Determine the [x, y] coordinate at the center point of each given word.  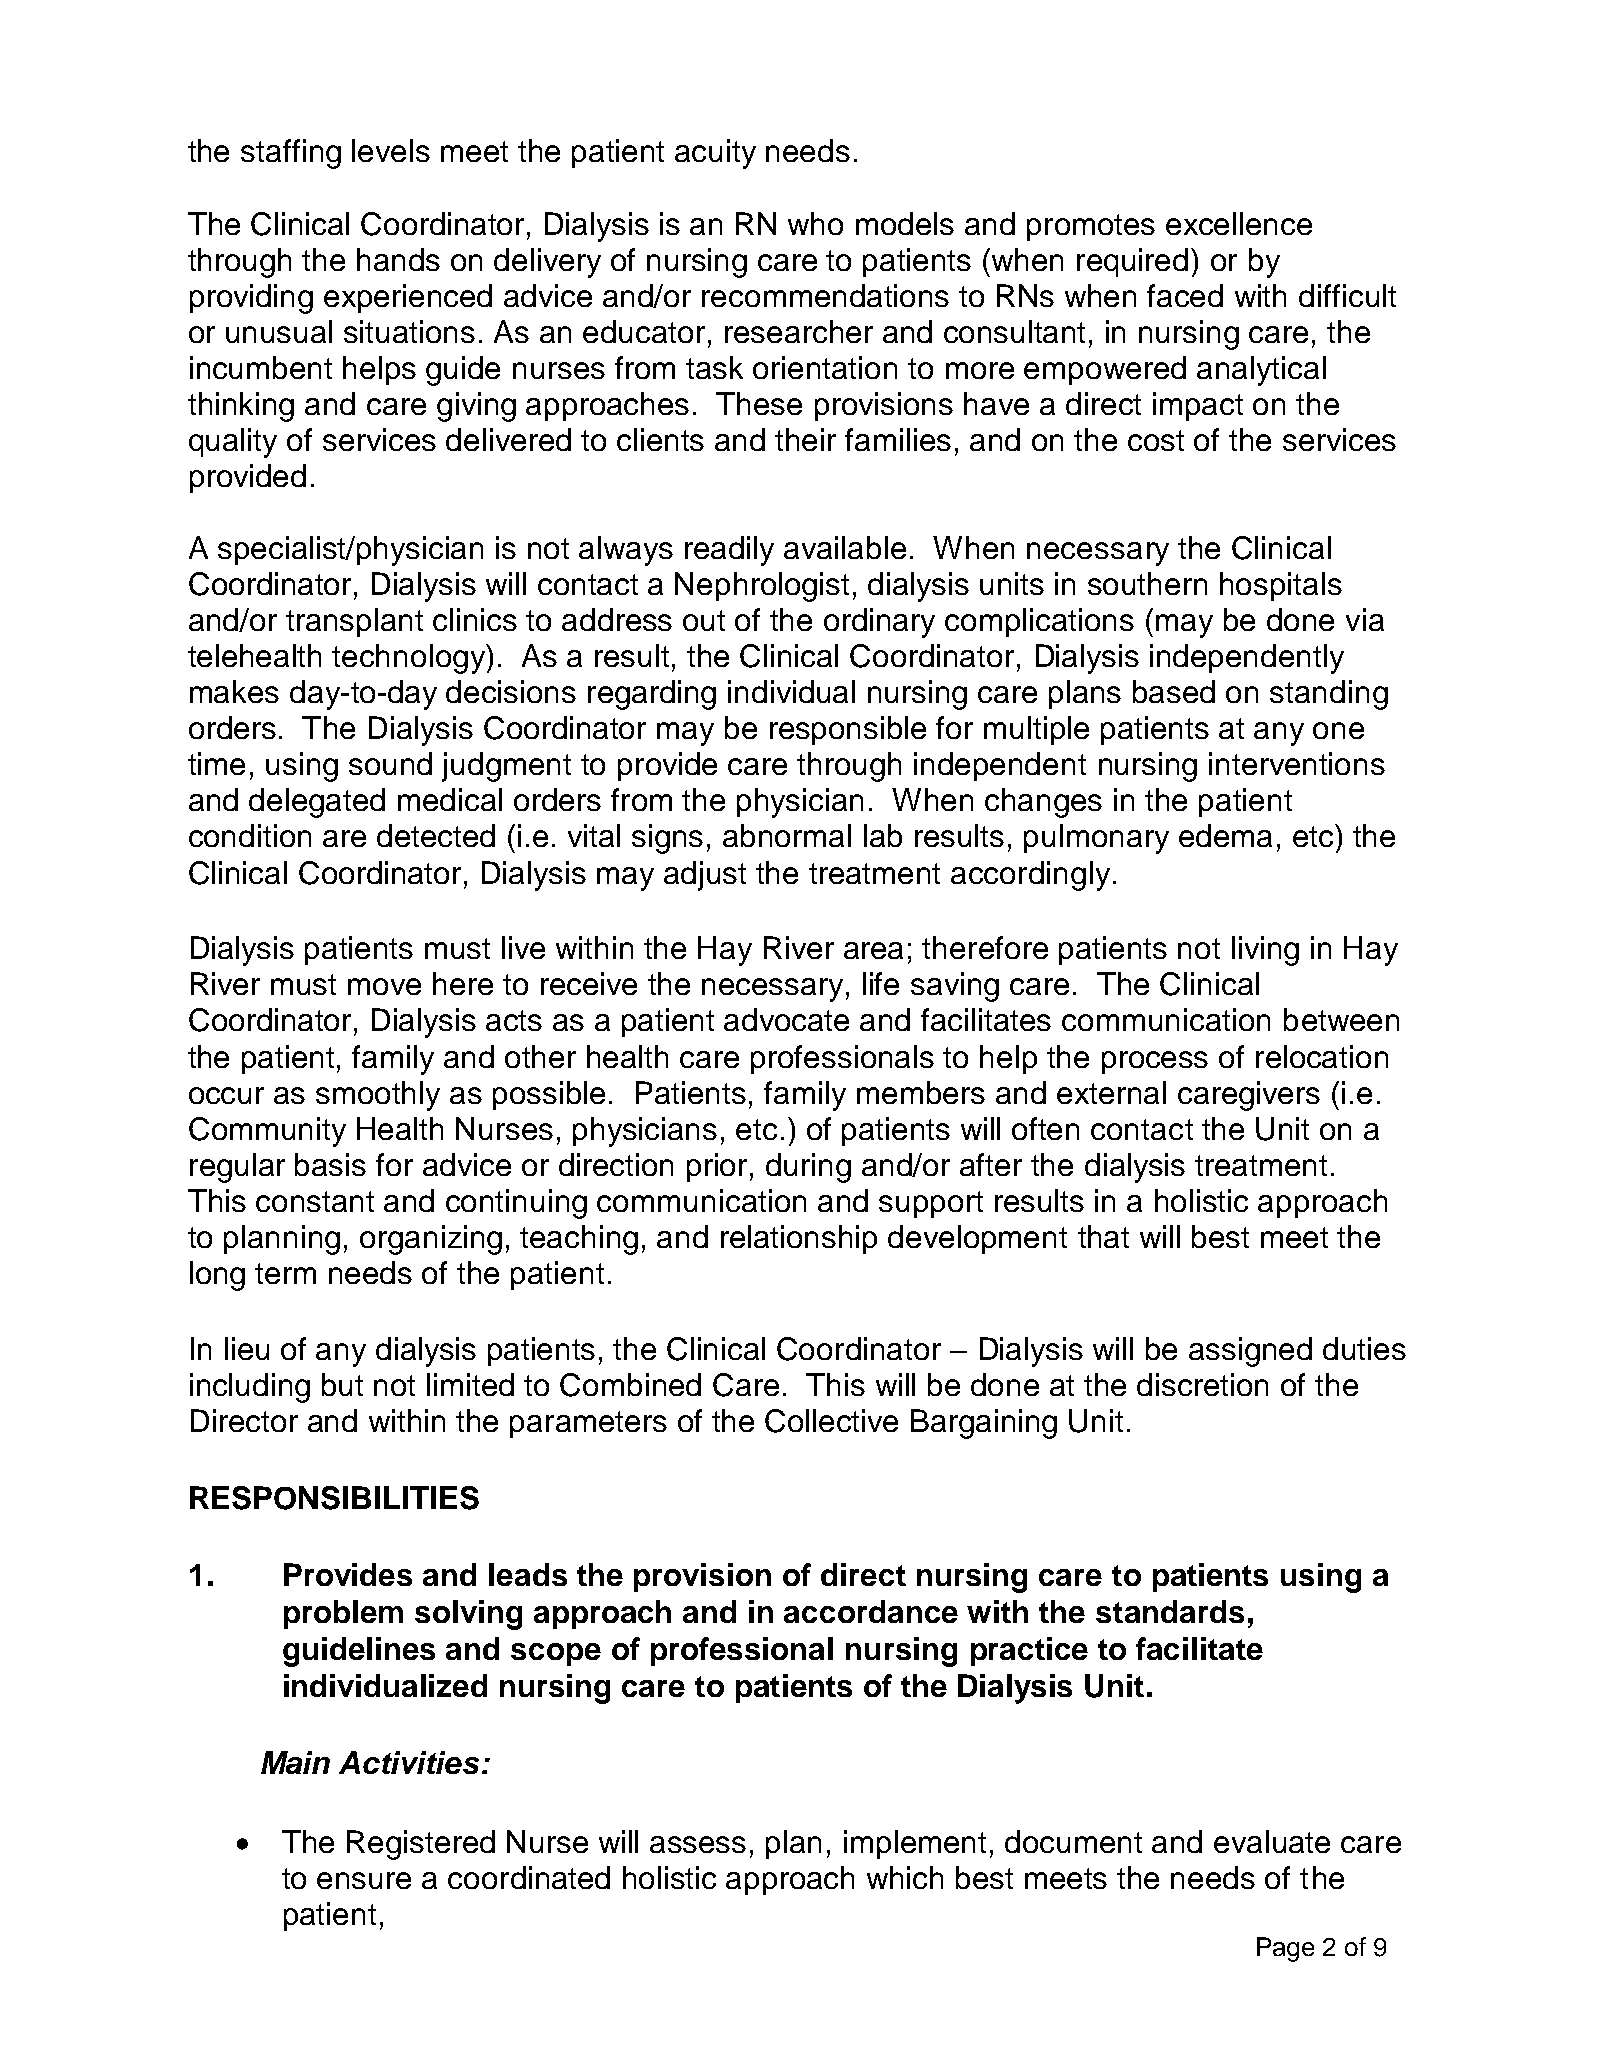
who [815, 223]
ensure [364, 1880]
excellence [1239, 223]
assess [698, 1844]
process [1155, 1062]
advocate [786, 1019]
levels [391, 150]
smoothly [378, 1096]
